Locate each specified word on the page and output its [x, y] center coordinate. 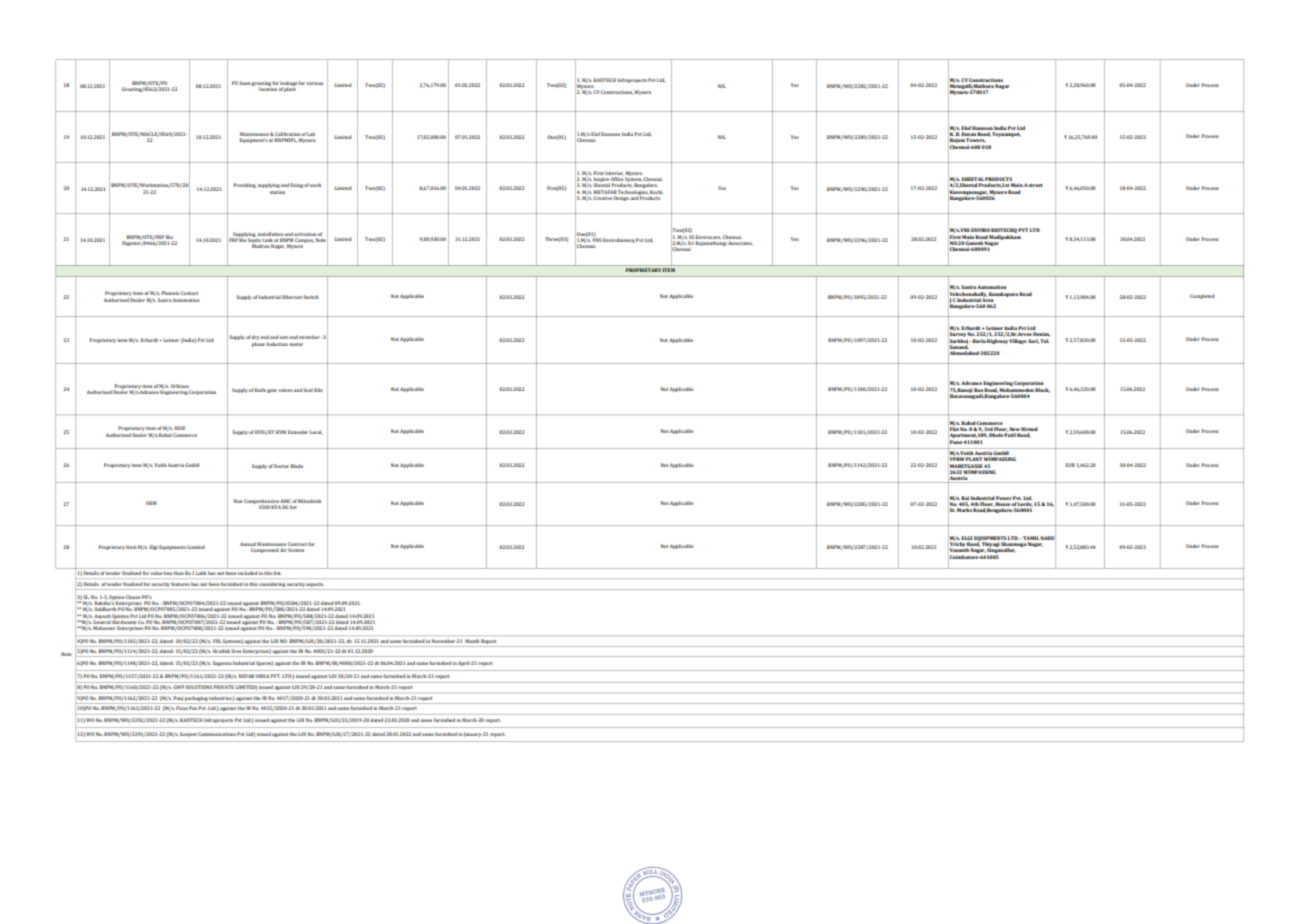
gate [272, 391]
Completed [1202, 296]
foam [245, 83]
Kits [318, 390]
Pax [193, 708]
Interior [614, 173]
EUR [1070, 465]
